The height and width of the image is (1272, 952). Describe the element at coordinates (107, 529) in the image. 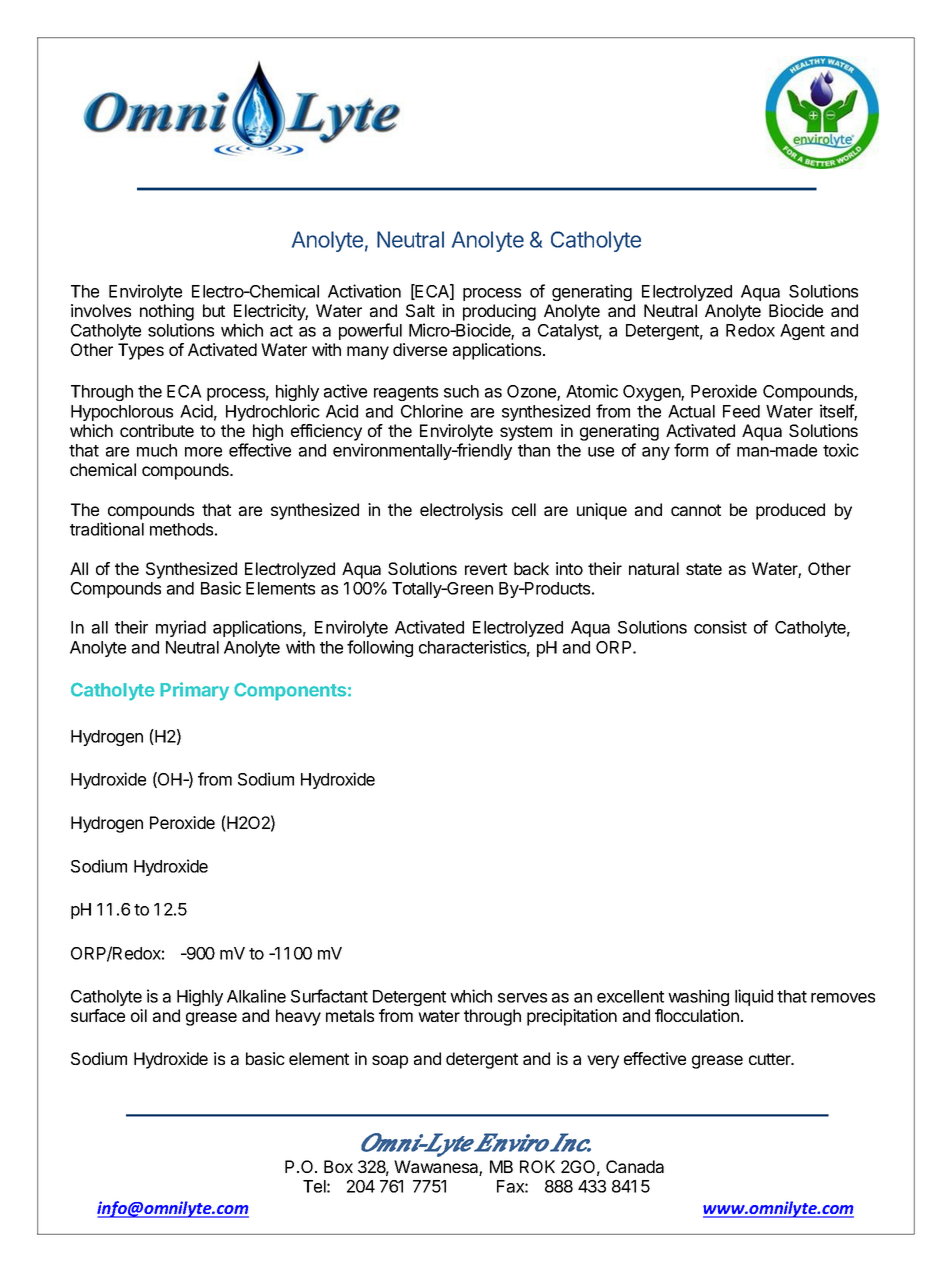

I see `traditional` at that location.
